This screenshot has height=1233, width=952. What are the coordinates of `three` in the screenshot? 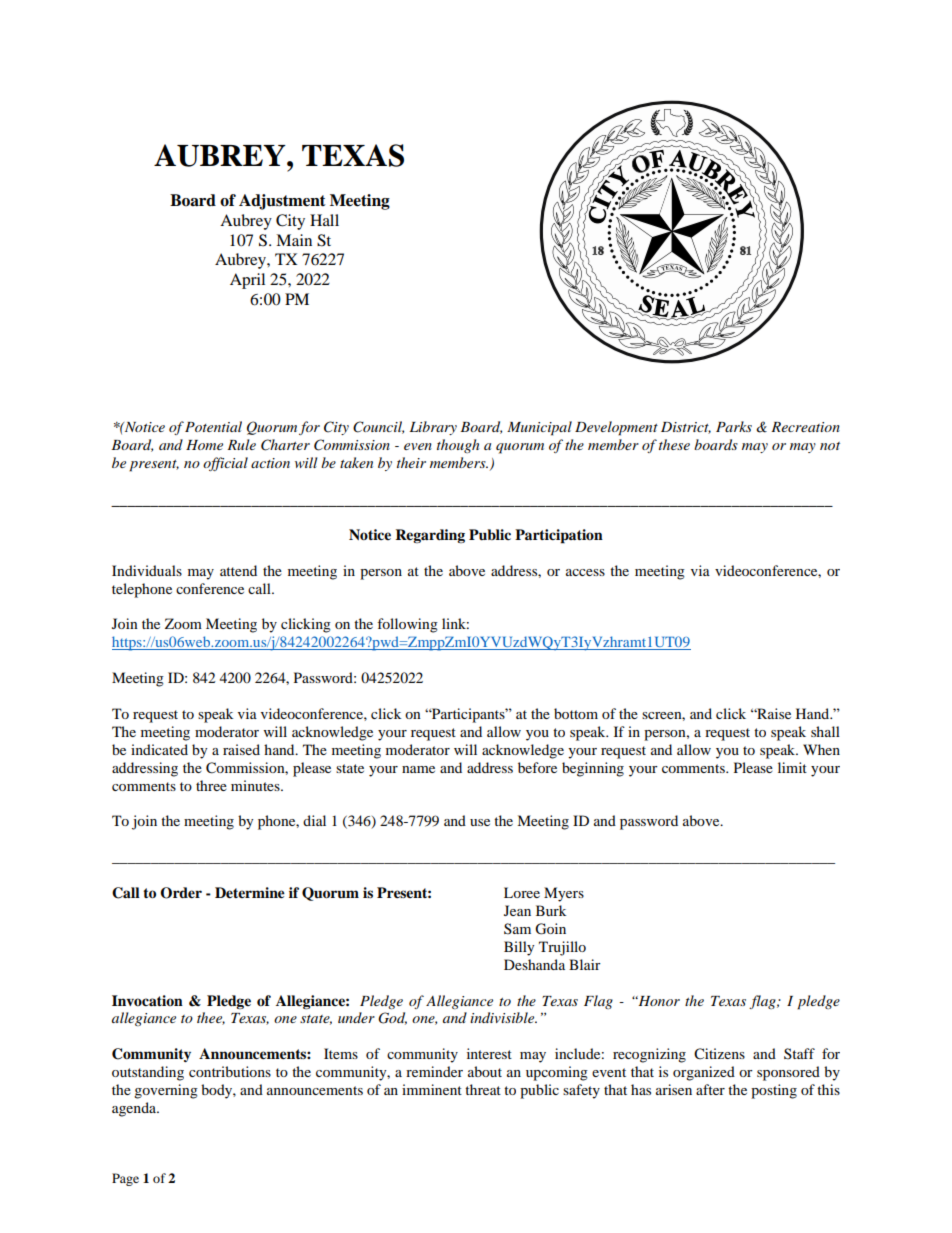 It's located at (211, 785).
